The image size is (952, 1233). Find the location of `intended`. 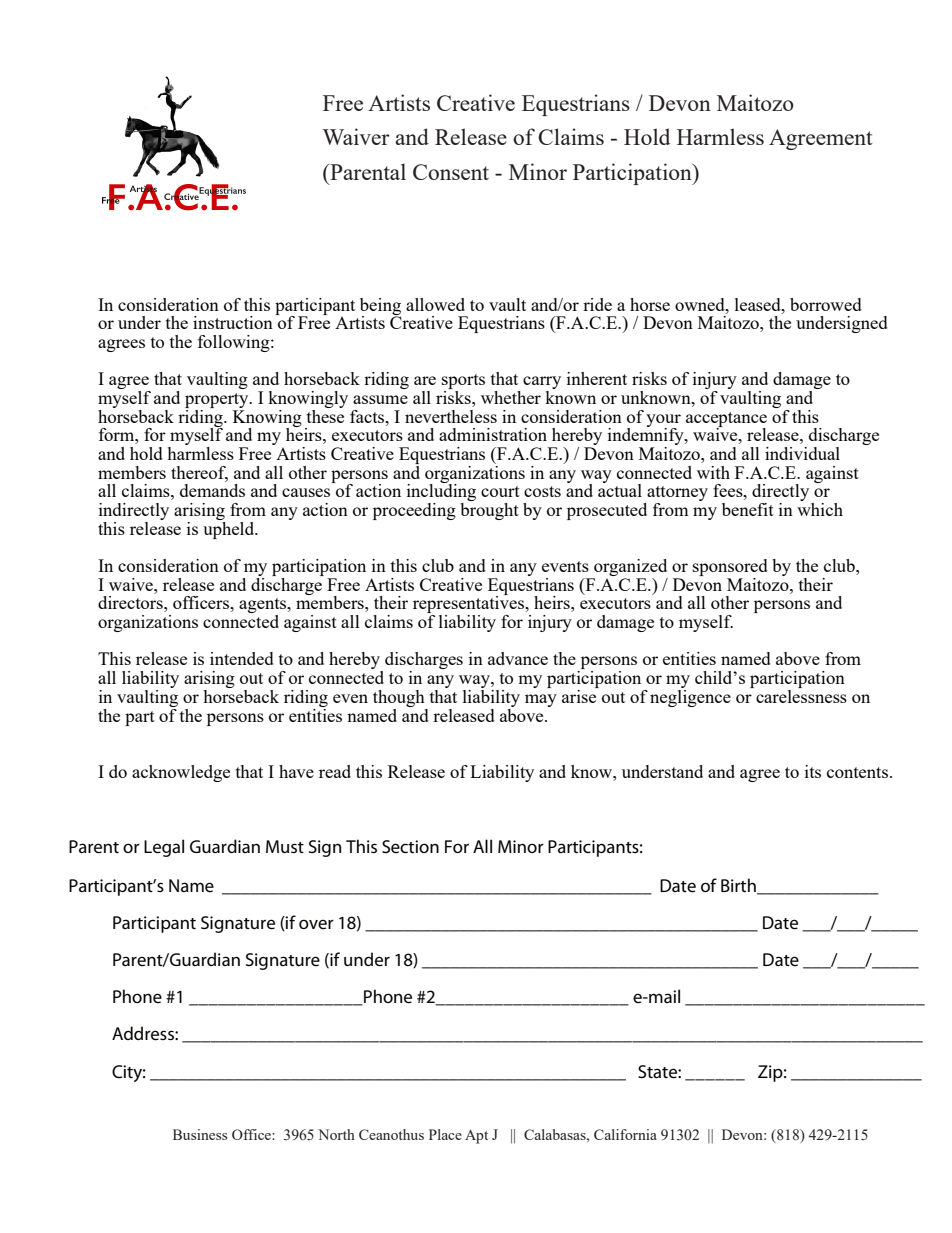

intended is located at coordinates (242, 658).
